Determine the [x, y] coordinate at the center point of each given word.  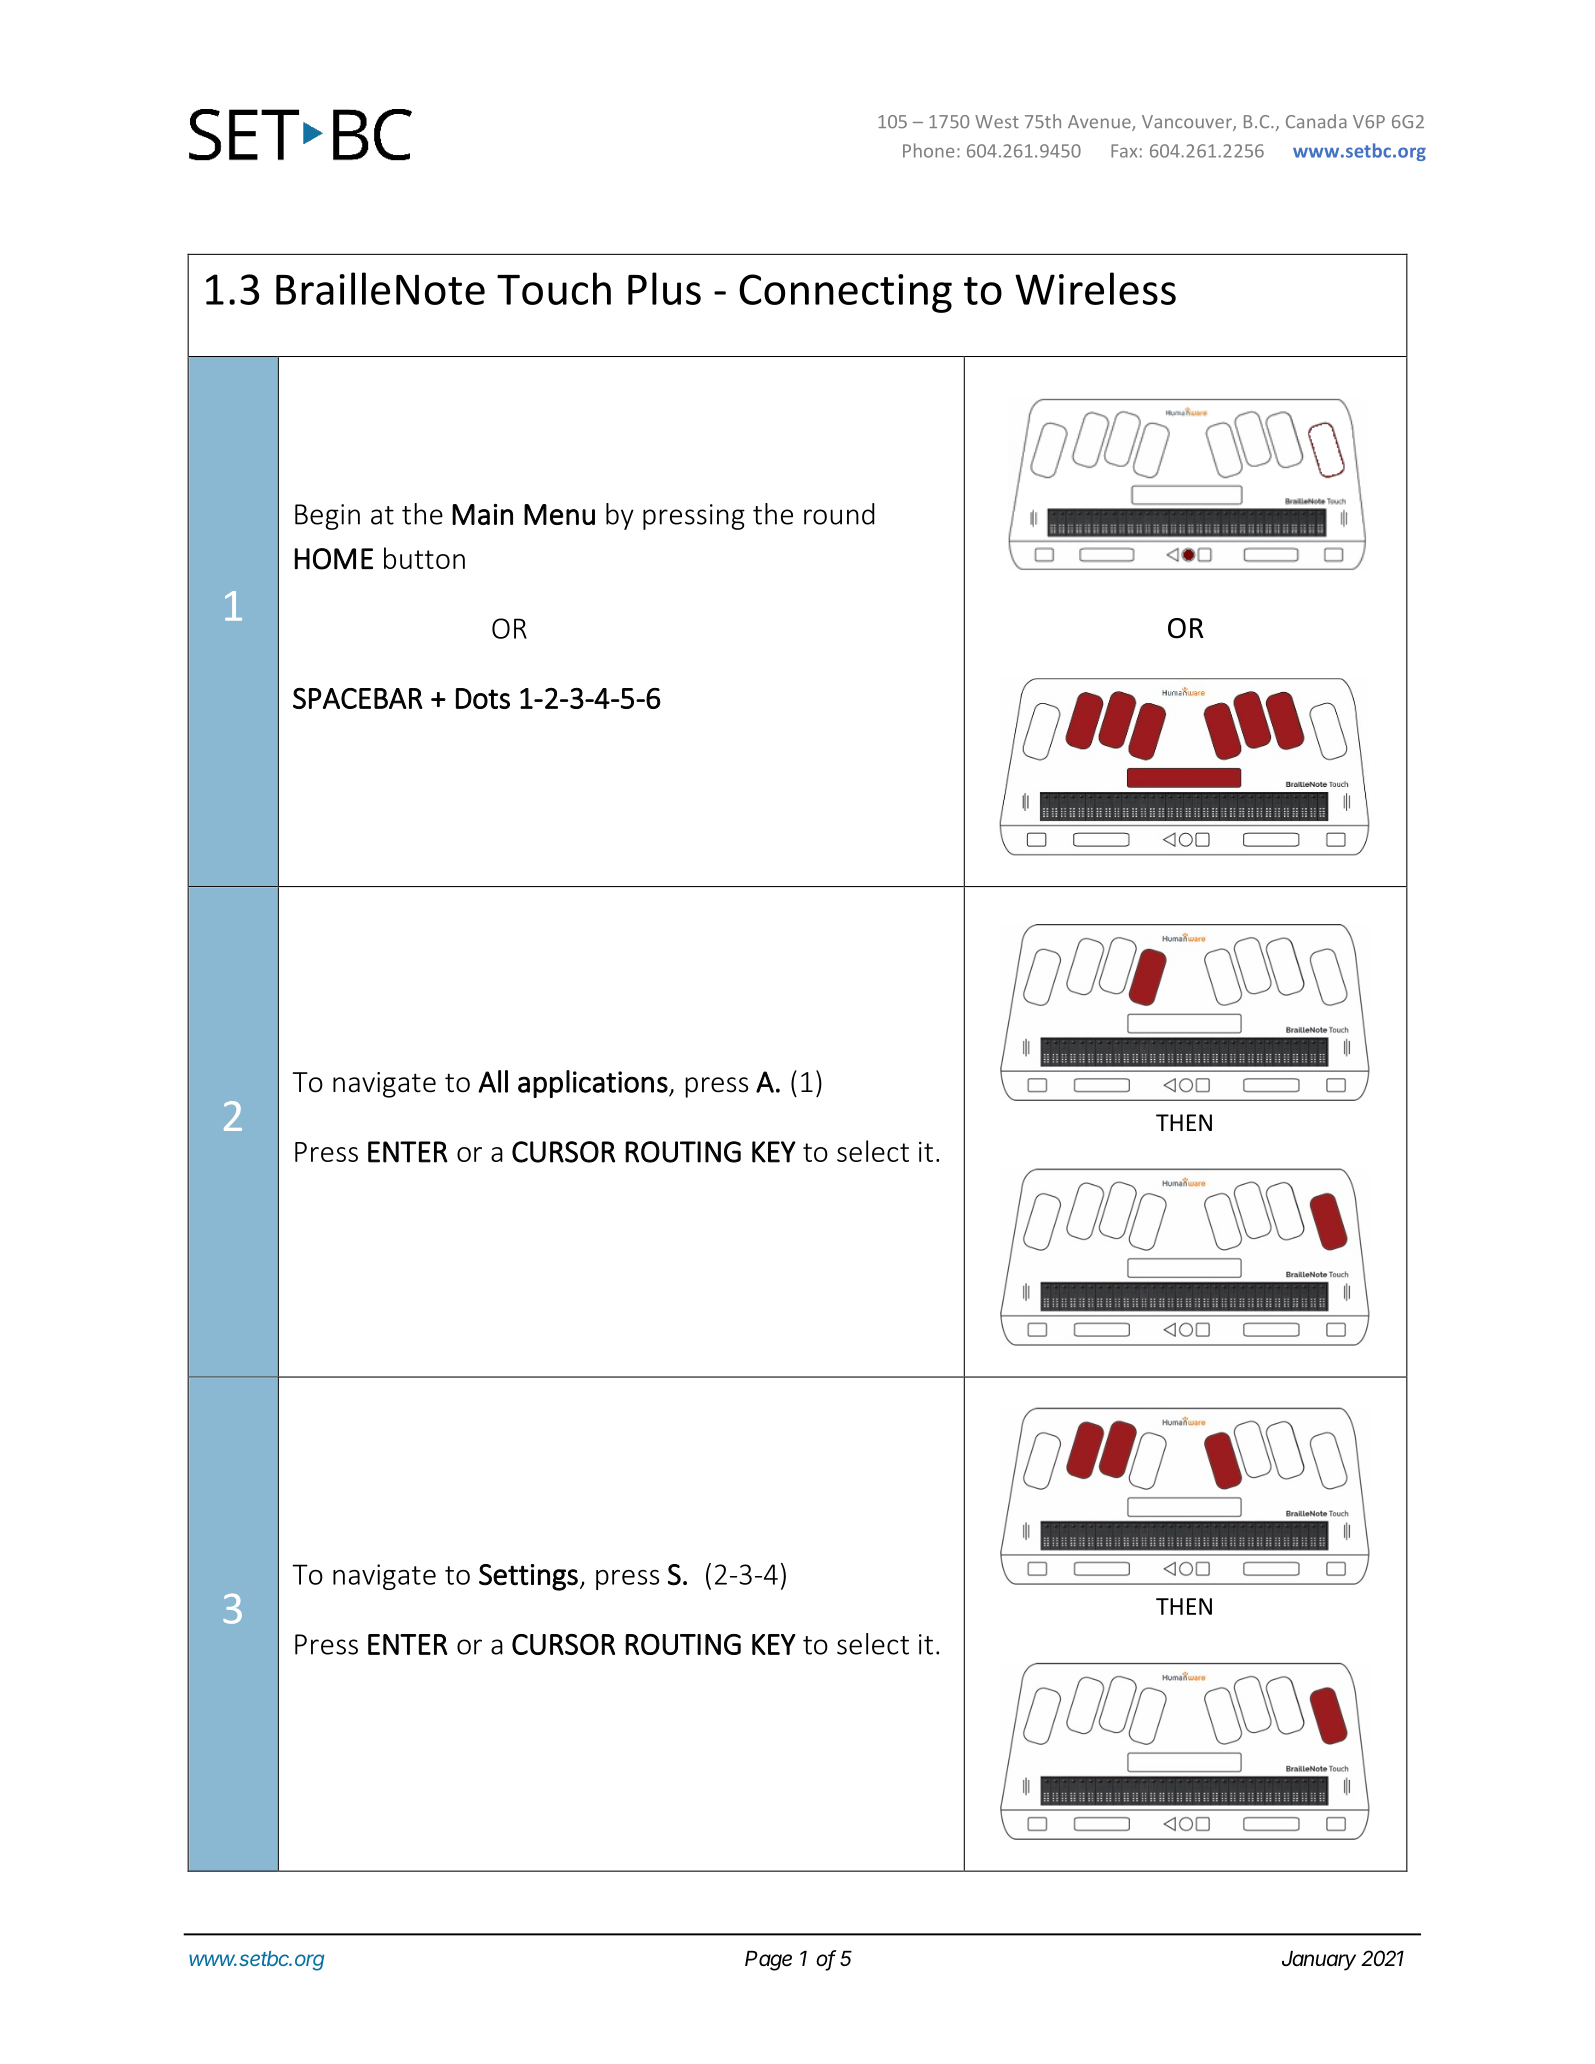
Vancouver [1188, 123]
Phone [928, 150]
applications [593, 1084]
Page [768, 1961]
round [839, 514]
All [493, 1081]
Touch [554, 288]
